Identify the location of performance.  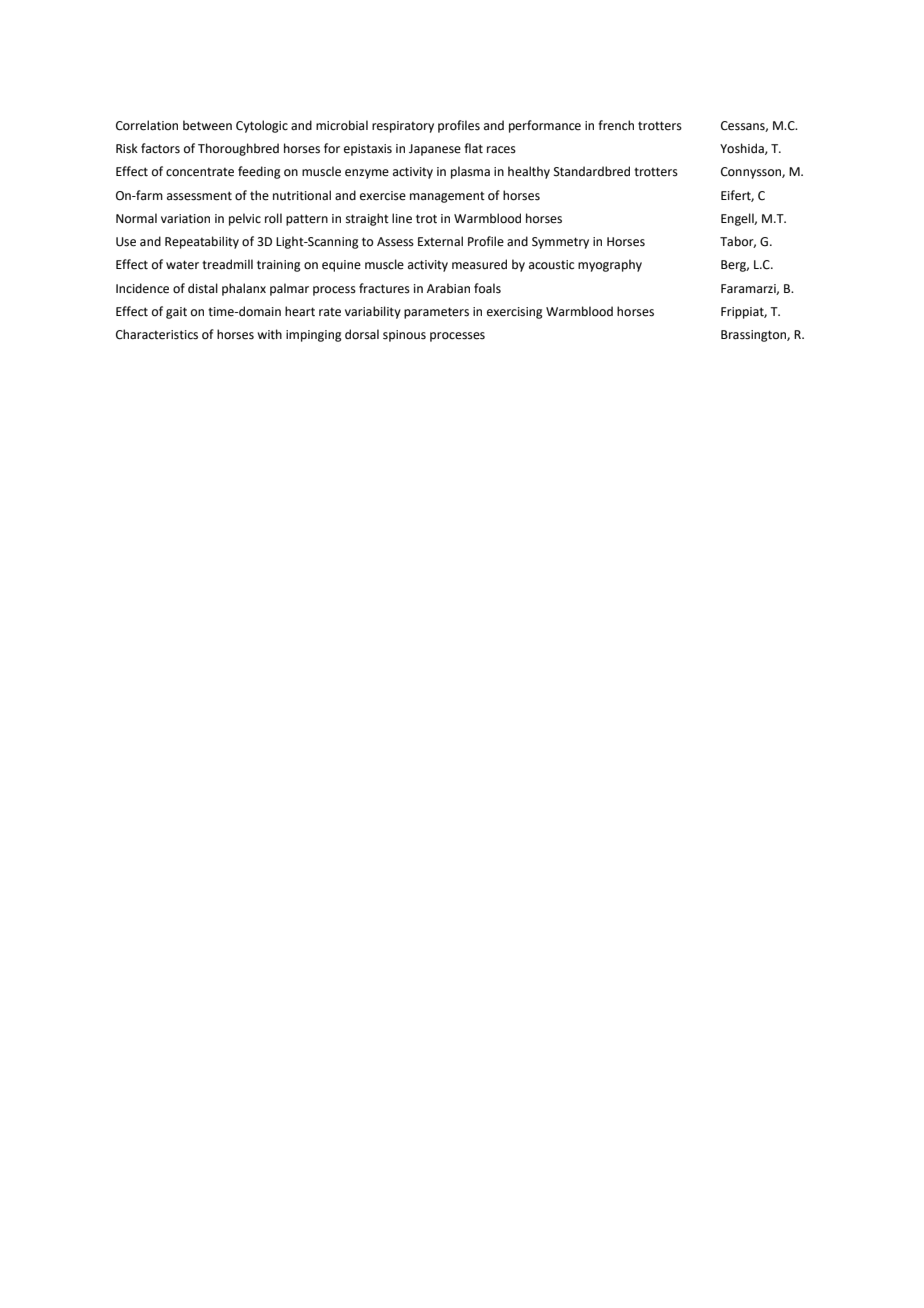
(545, 126).
